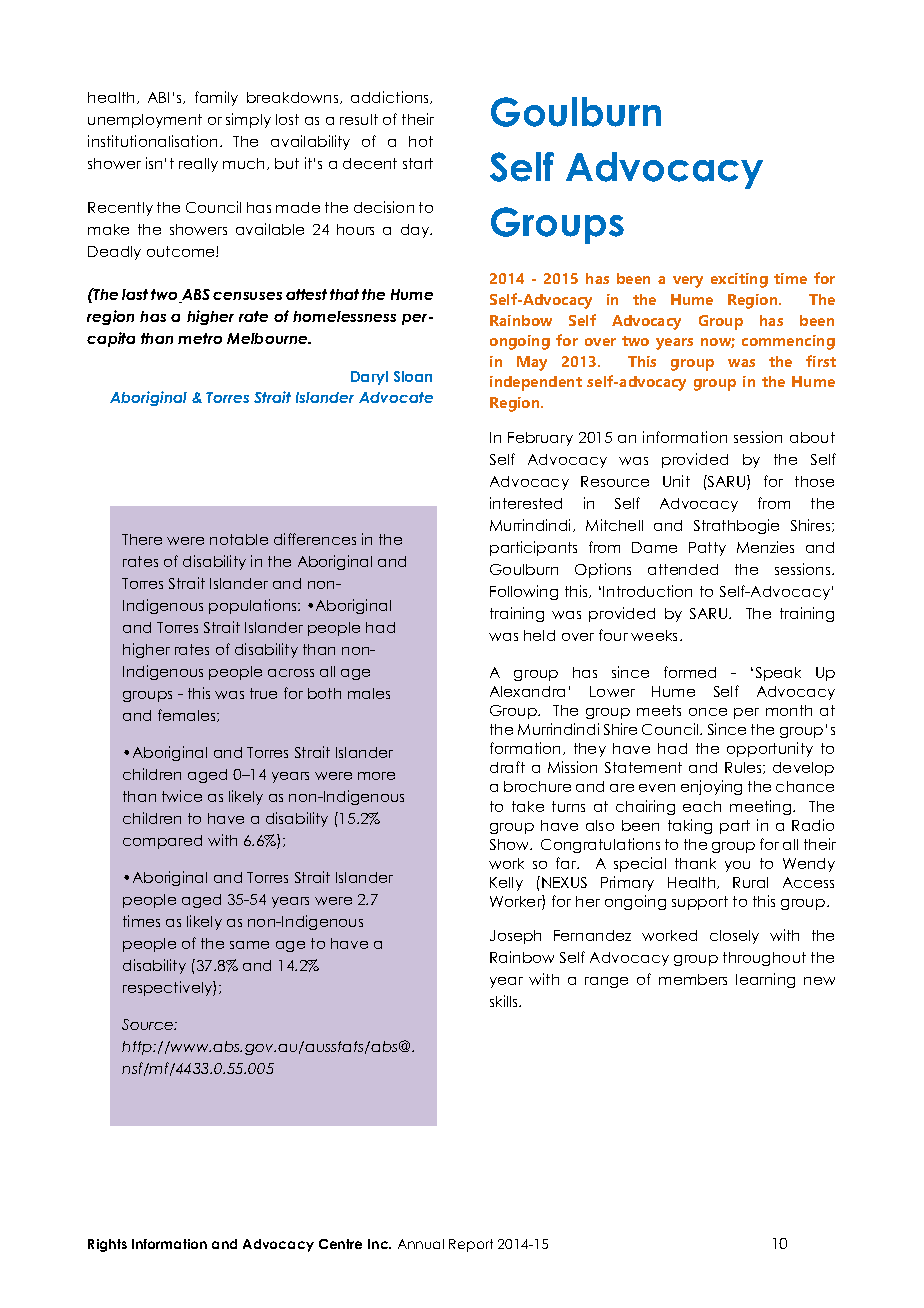  I want to click on true, so click(263, 693).
